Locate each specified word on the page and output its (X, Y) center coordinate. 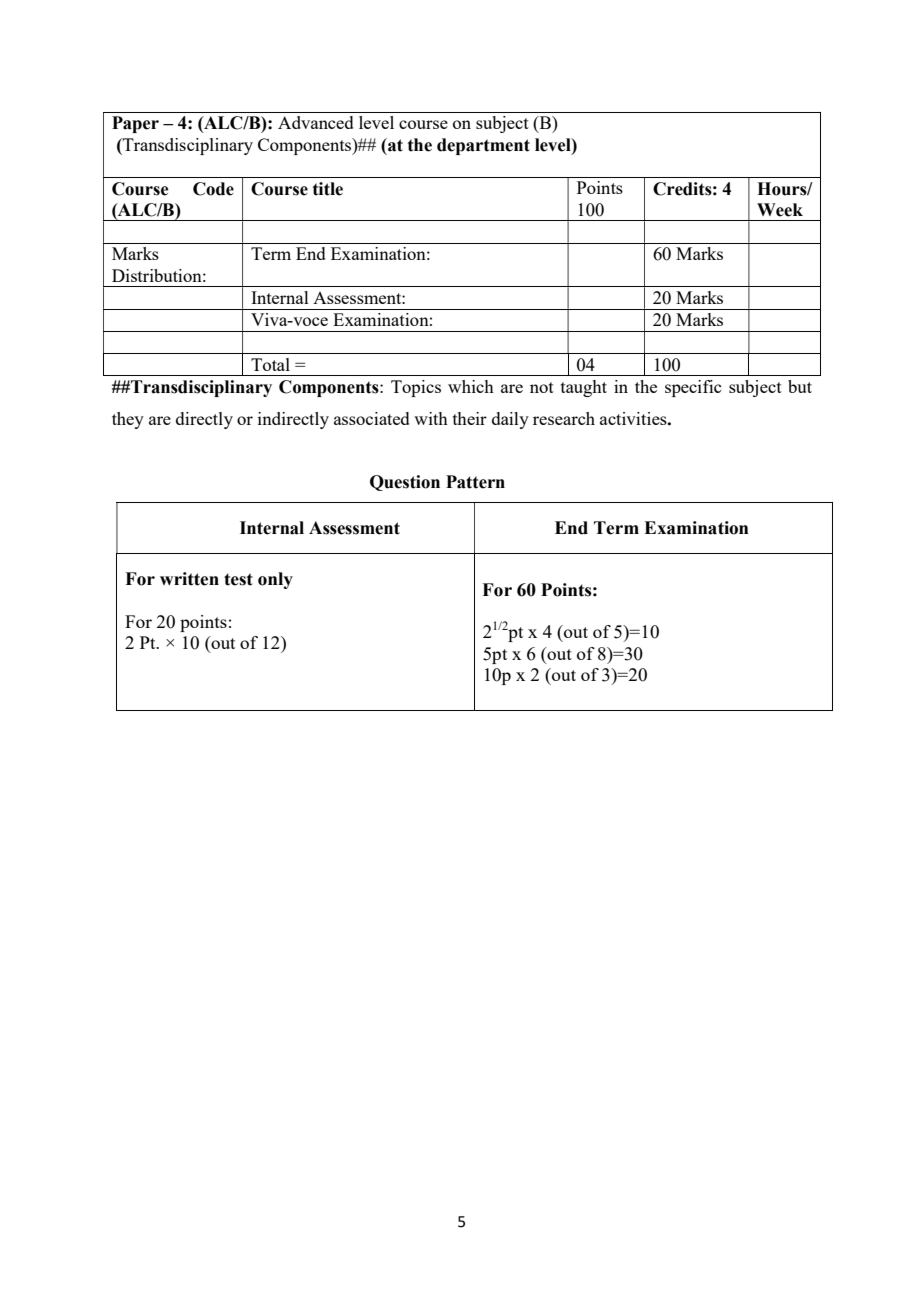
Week (780, 210)
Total (270, 364)
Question (405, 483)
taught (584, 388)
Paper (135, 124)
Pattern (475, 482)
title (328, 189)
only (275, 580)
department (483, 146)
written (189, 579)
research (564, 418)
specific (693, 388)
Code (213, 189)
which (471, 386)
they (128, 420)
